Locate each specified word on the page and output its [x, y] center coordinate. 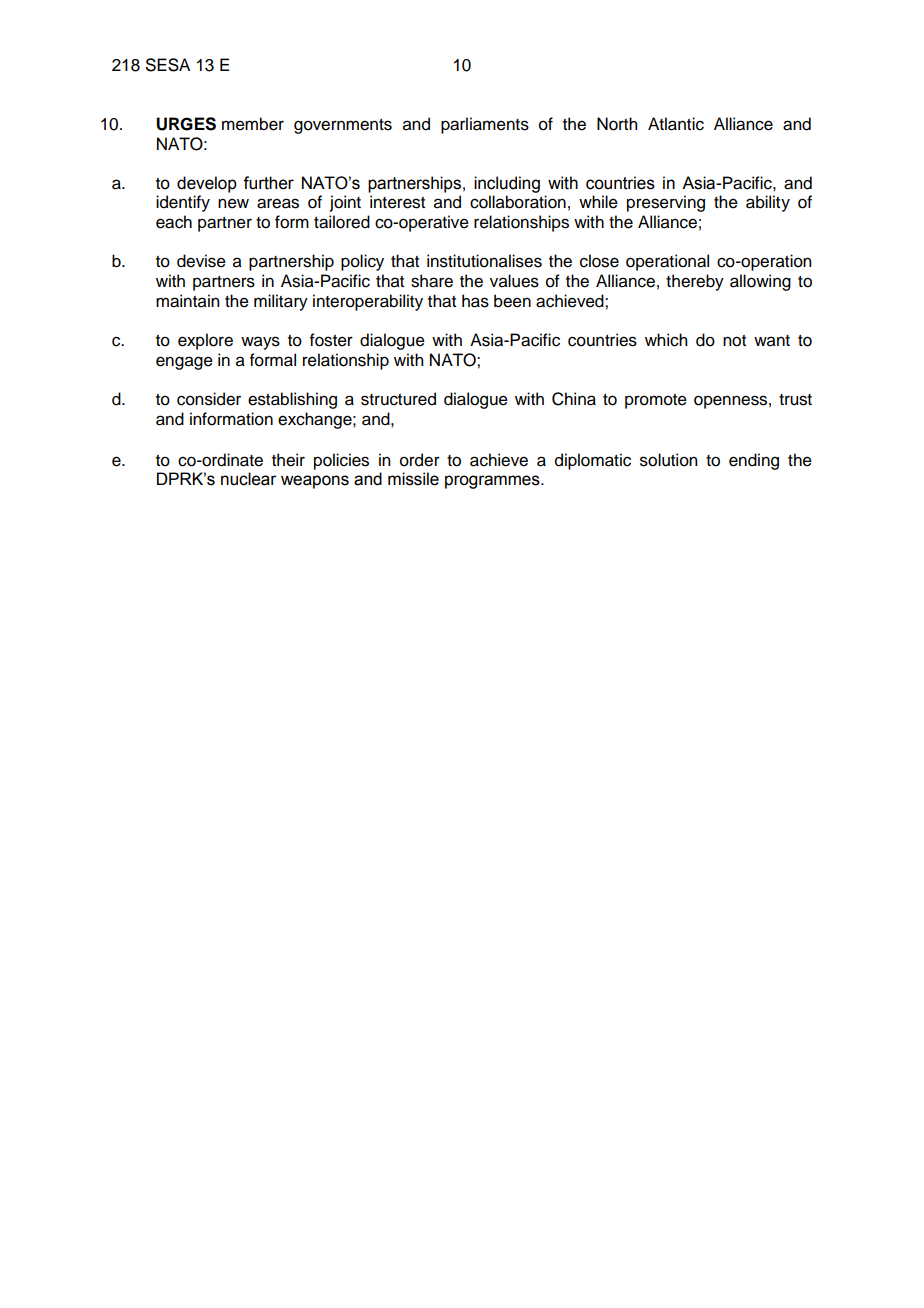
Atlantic [676, 124]
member [253, 124]
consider [209, 399]
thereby [695, 282]
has [475, 301]
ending [754, 461]
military [281, 302]
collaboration [518, 202]
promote [656, 401]
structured [398, 399]
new [233, 203]
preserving [666, 203]
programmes [493, 482]
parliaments [485, 125]
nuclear [249, 479]
